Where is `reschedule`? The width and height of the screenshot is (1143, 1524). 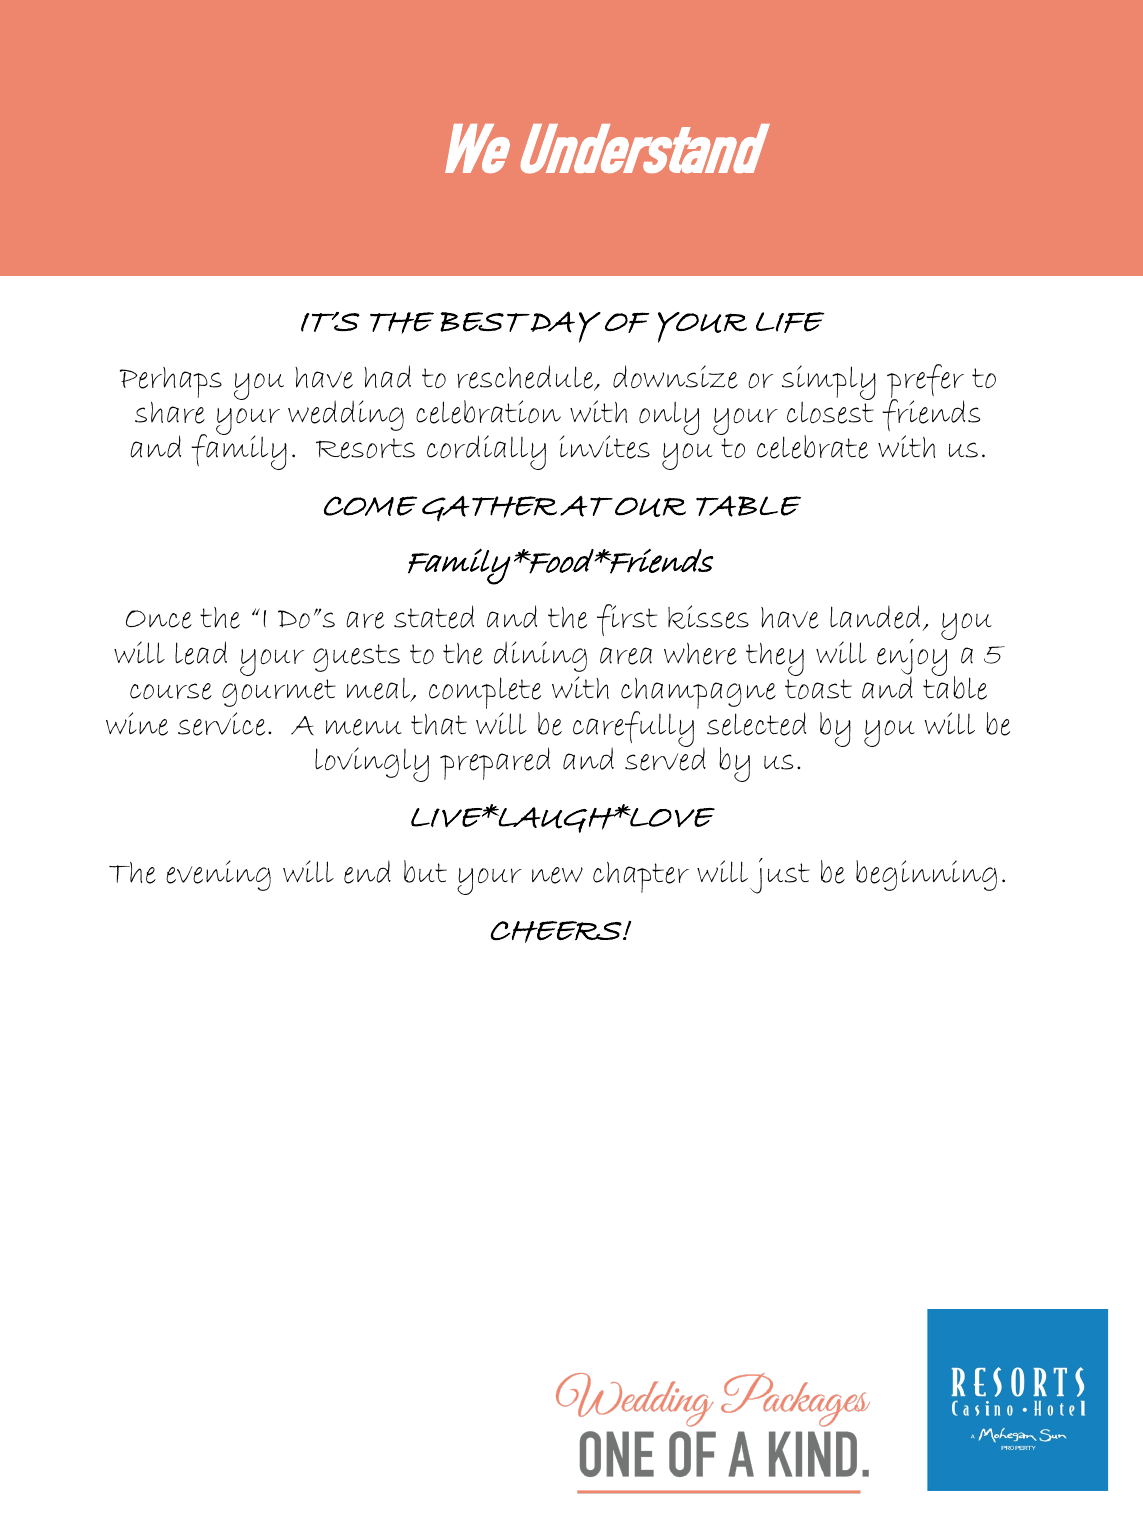
reschedule is located at coordinates (526, 378).
